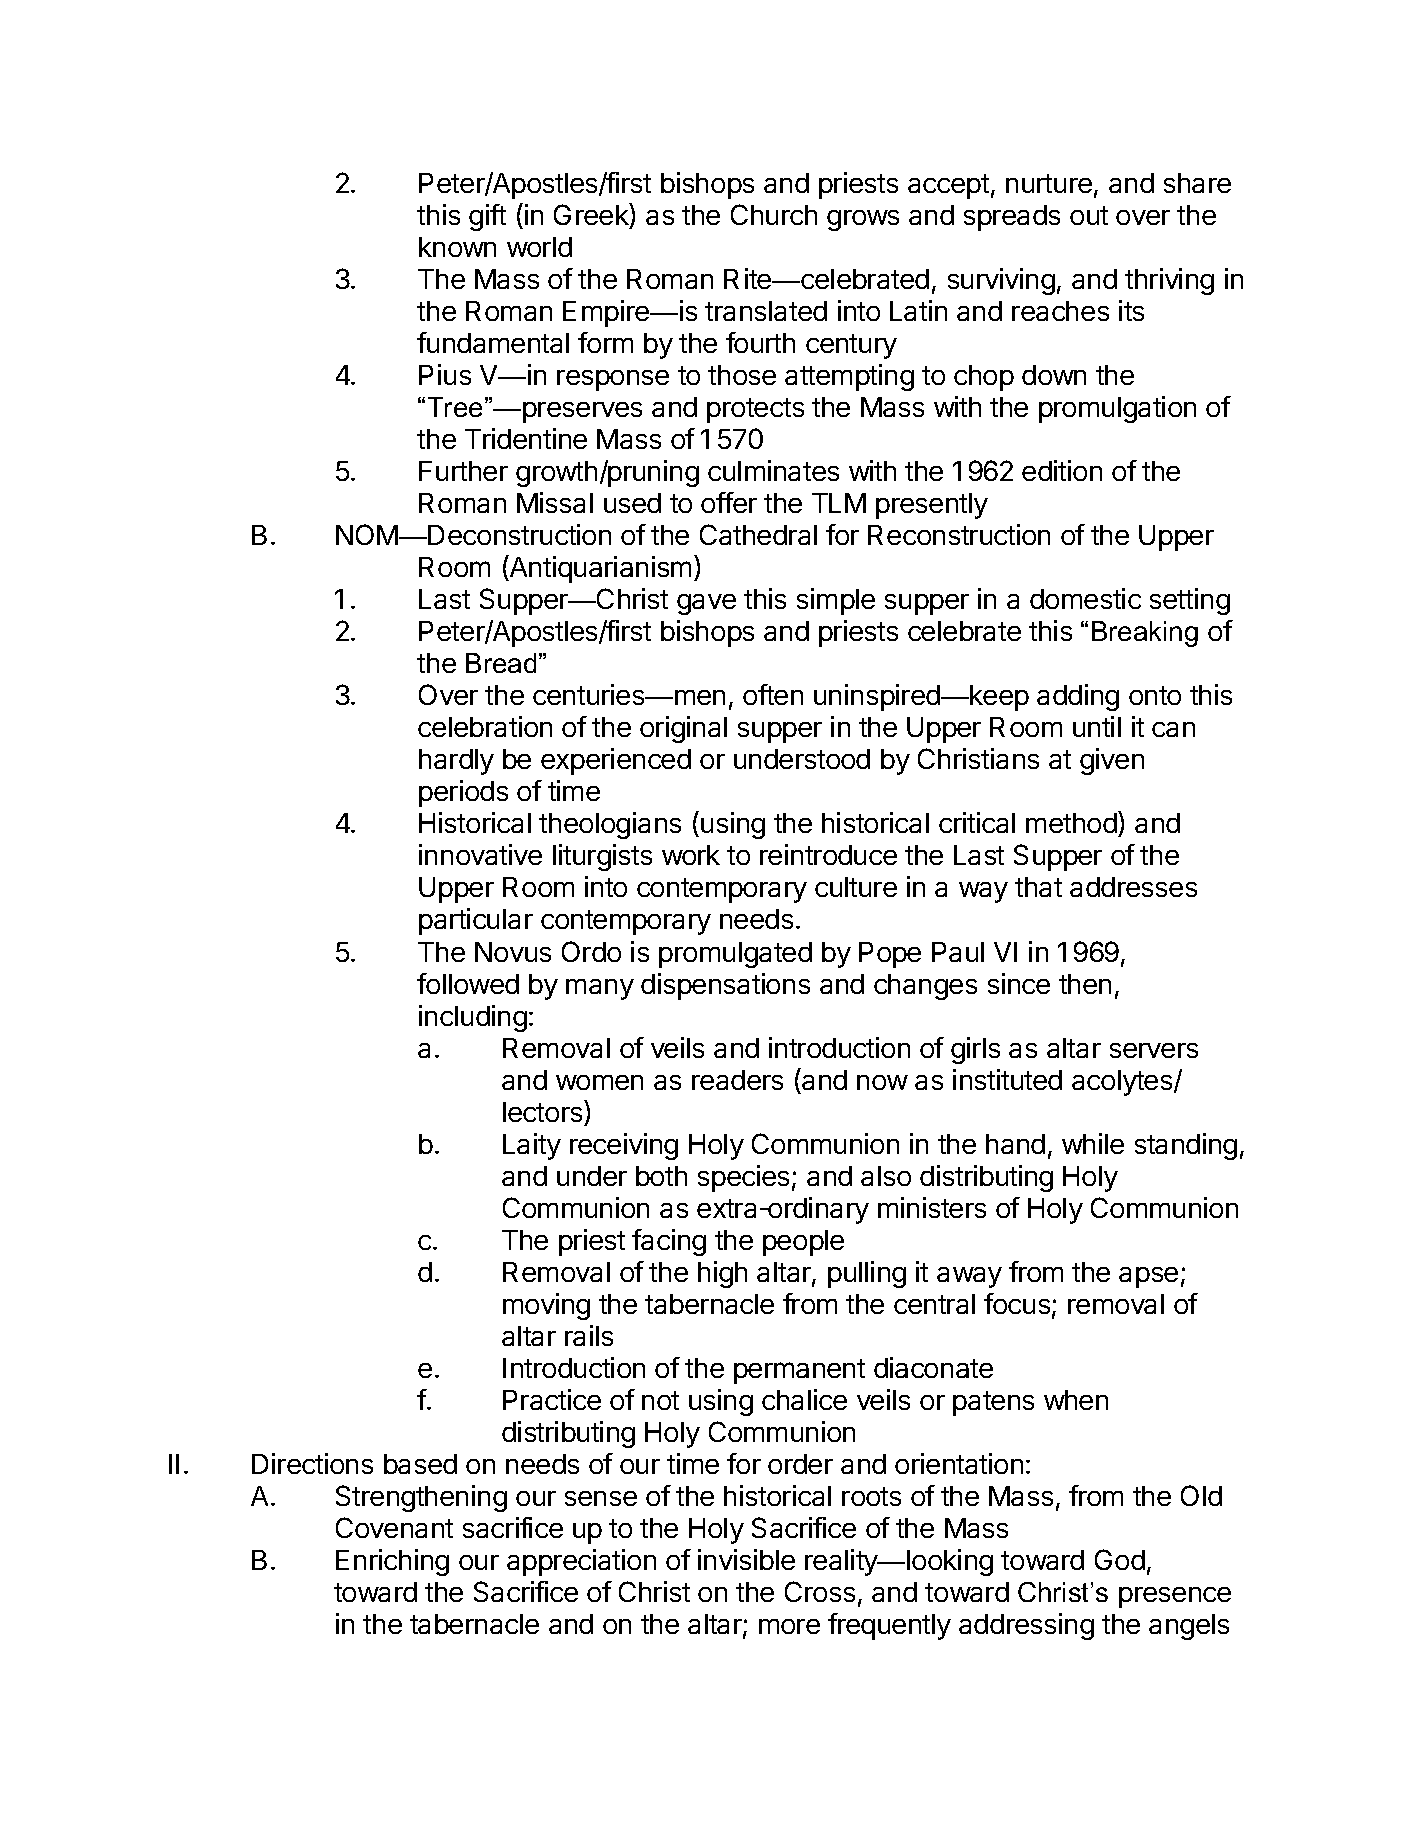 The height and width of the image is (1838, 1420). What do you see at coordinates (773, 694) in the image?
I see `often` at bounding box center [773, 694].
